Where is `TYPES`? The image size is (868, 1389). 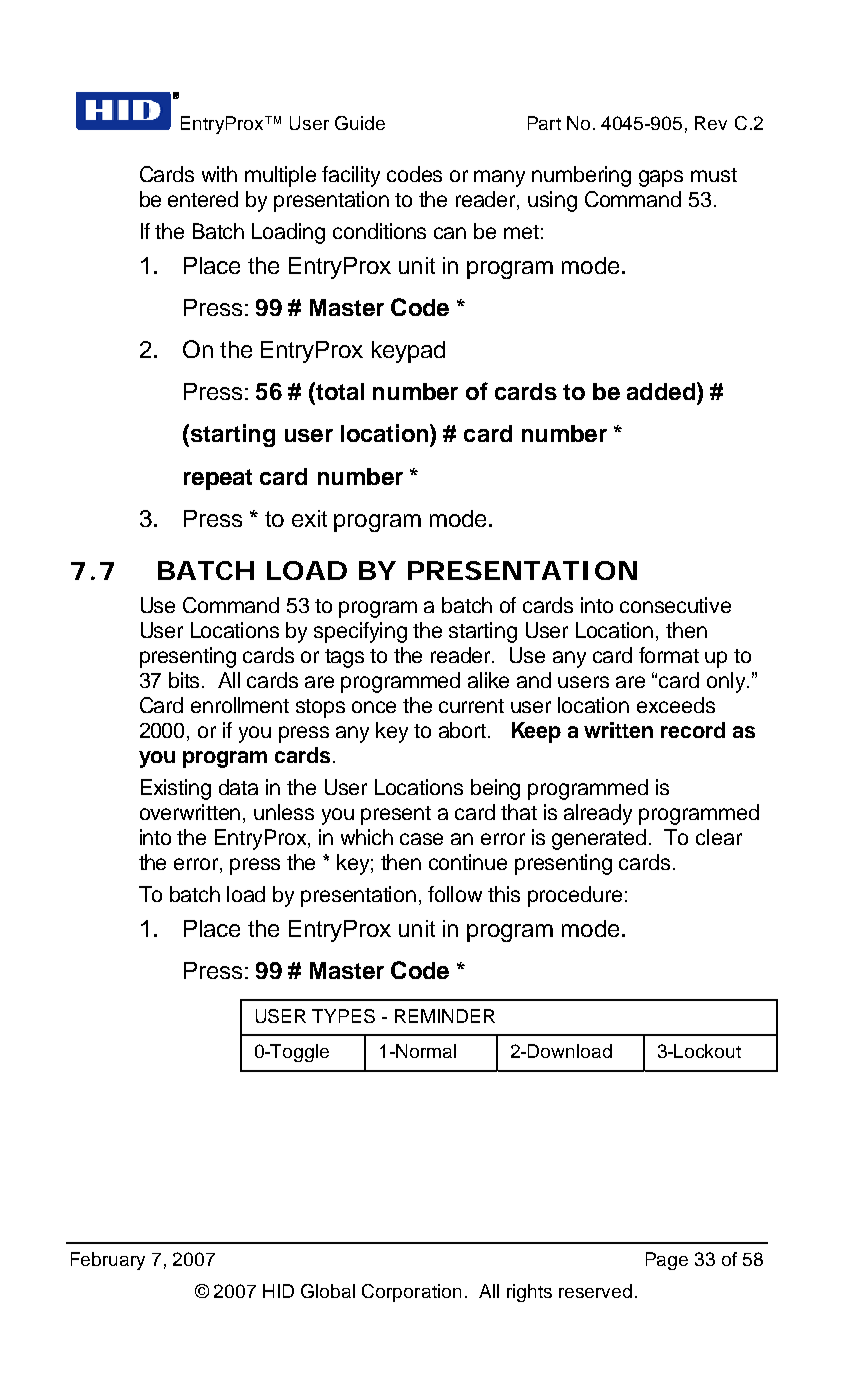 TYPES is located at coordinates (343, 1016).
